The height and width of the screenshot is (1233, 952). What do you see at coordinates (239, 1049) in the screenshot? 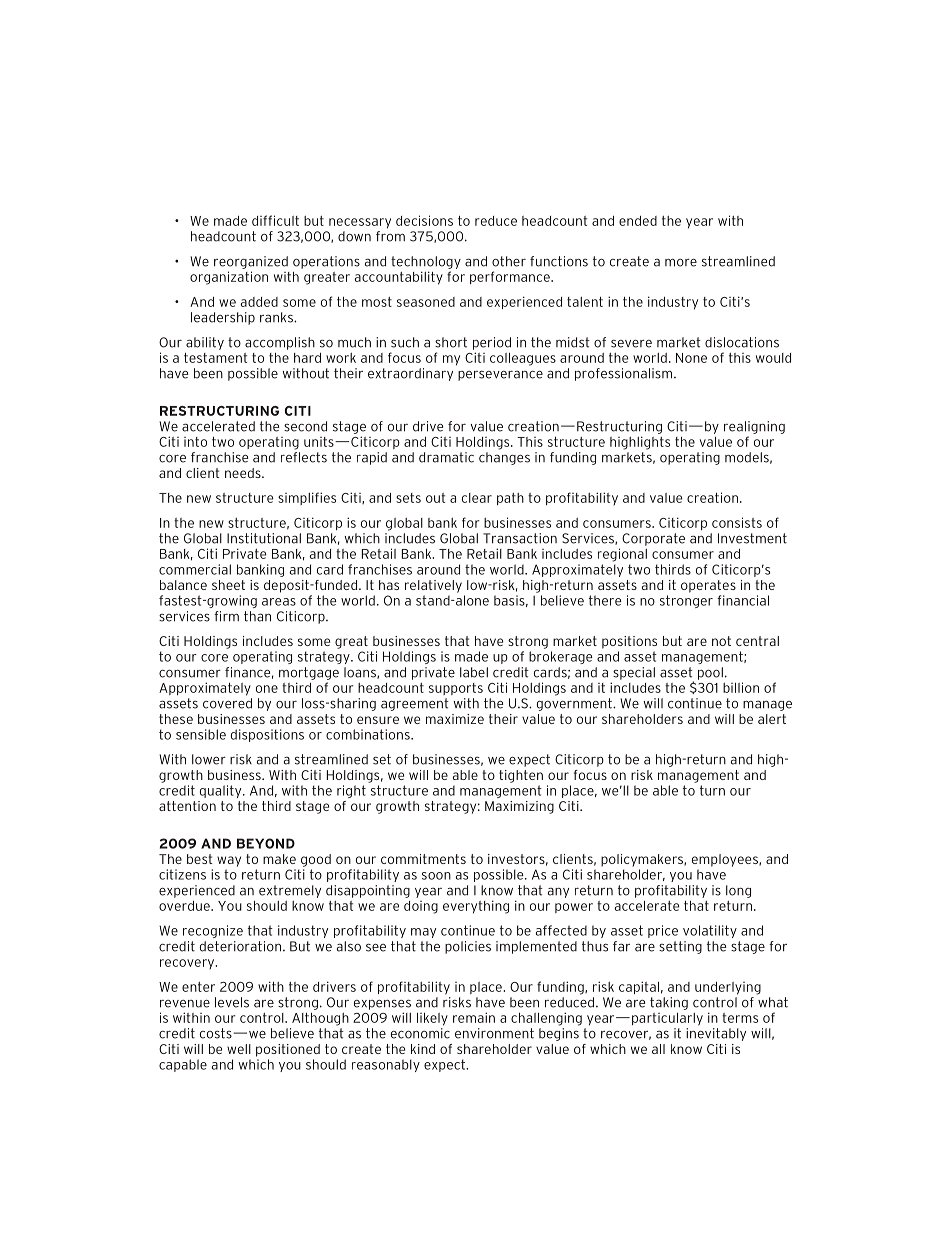
I see `well` at bounding box center [239, 1049].
